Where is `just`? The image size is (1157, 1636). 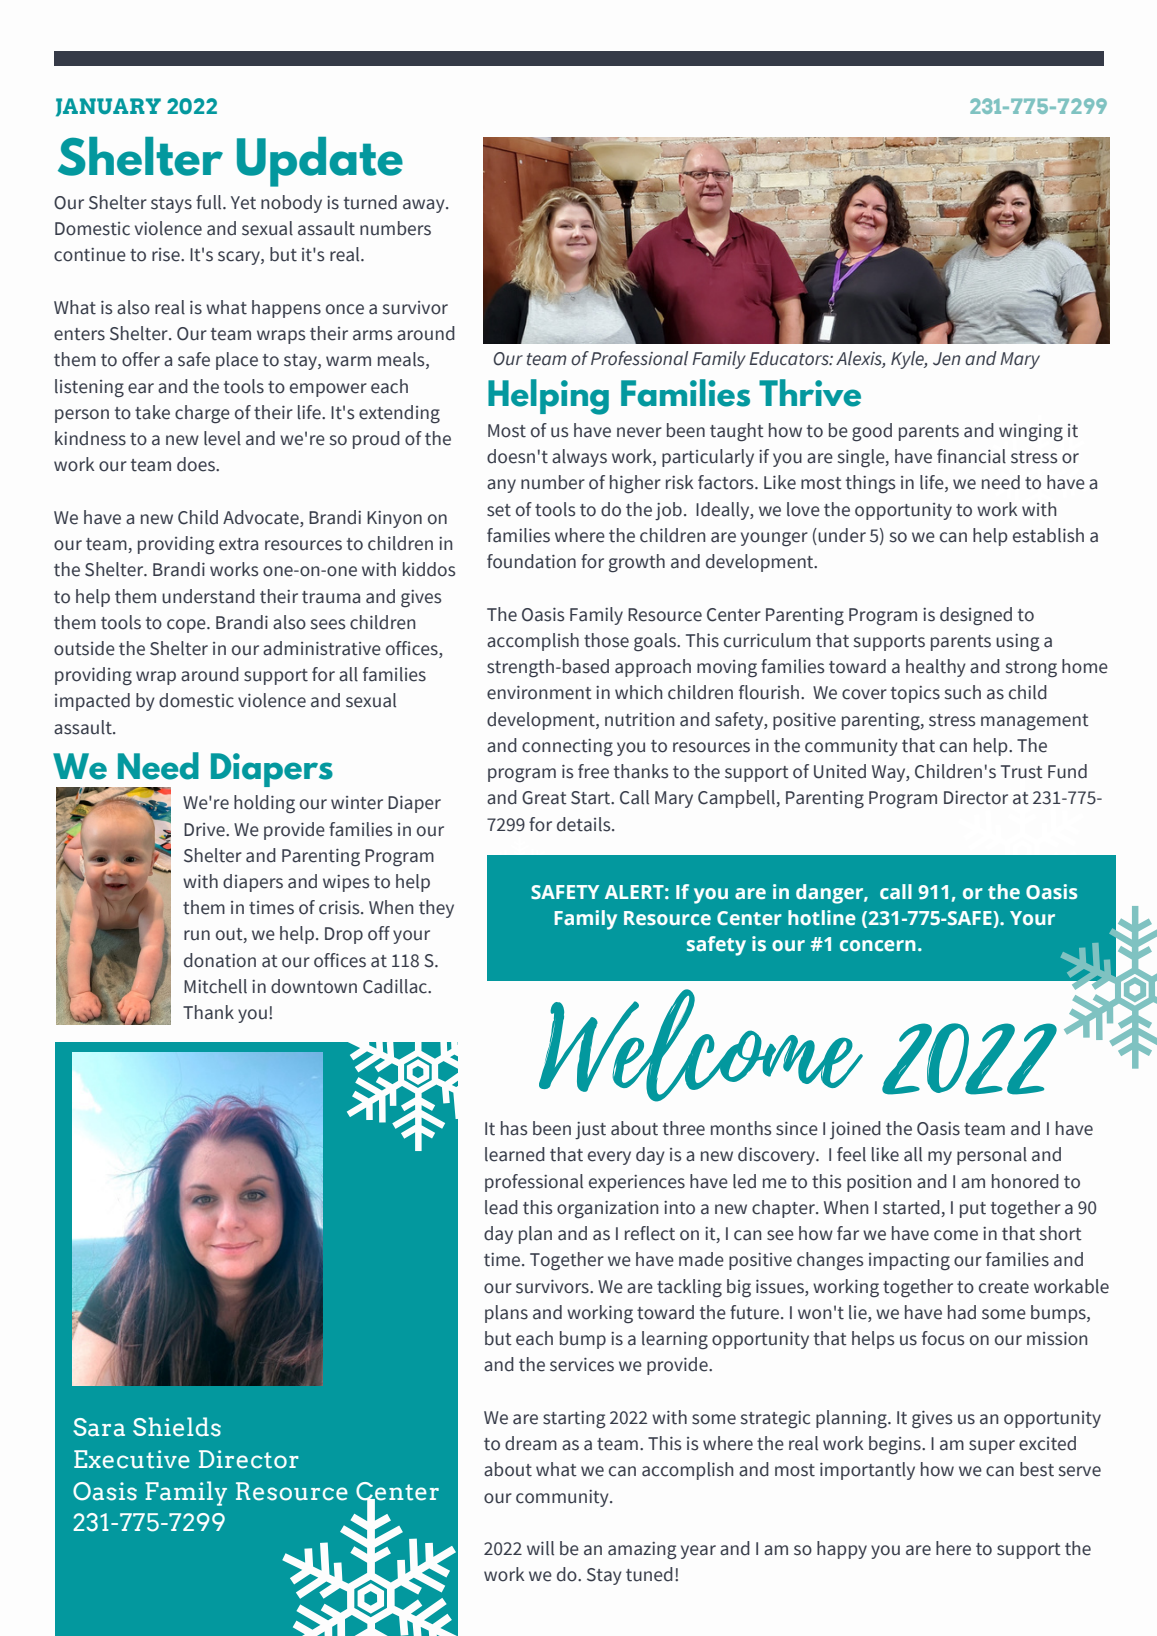
just is located at coordinates (590, 1130).
